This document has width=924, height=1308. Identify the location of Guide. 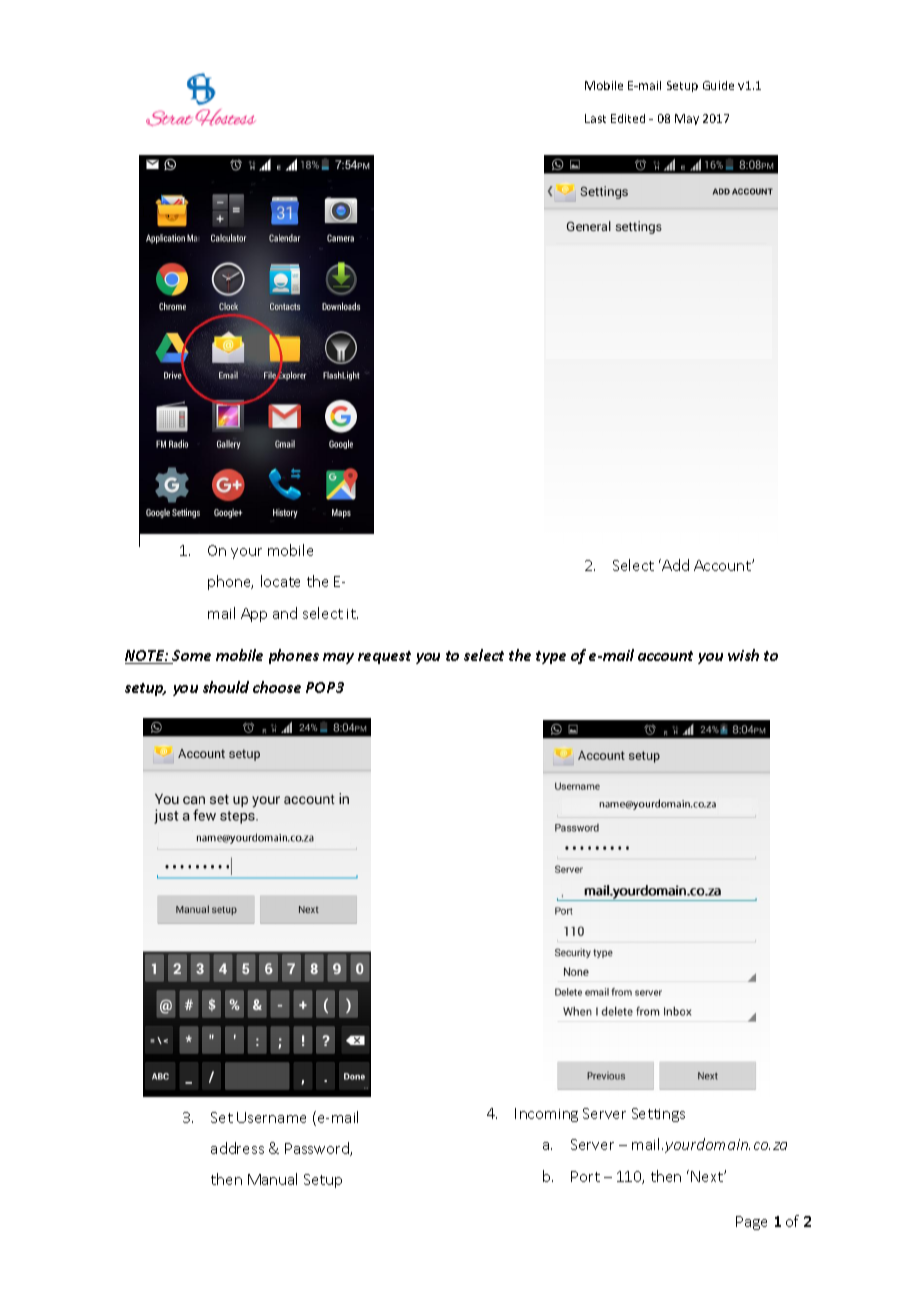
(718, 85).
